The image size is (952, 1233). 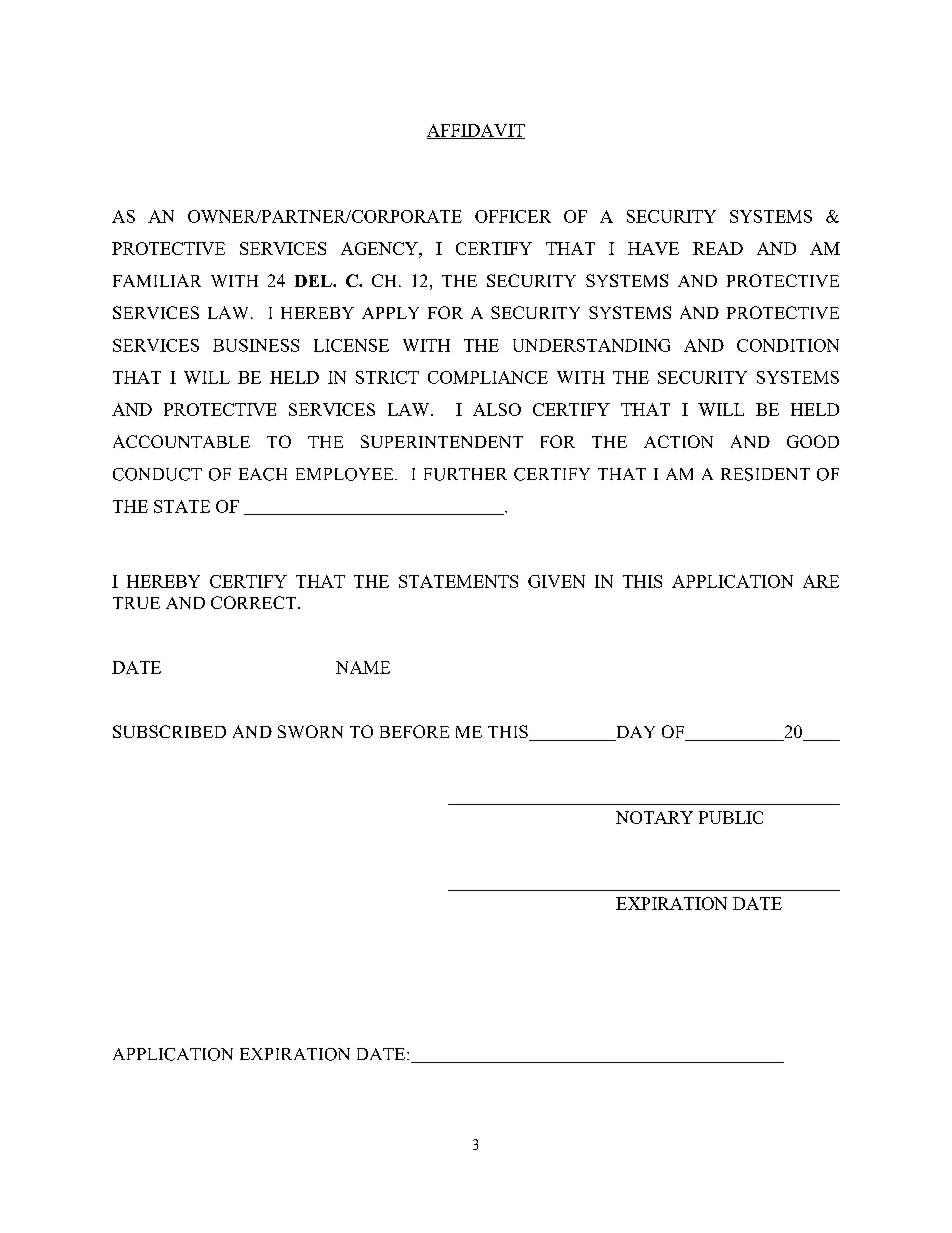 What do you see at coordinates (255, 602) in the document?
I see `CORRECT` at bounding box center [255, 602].
